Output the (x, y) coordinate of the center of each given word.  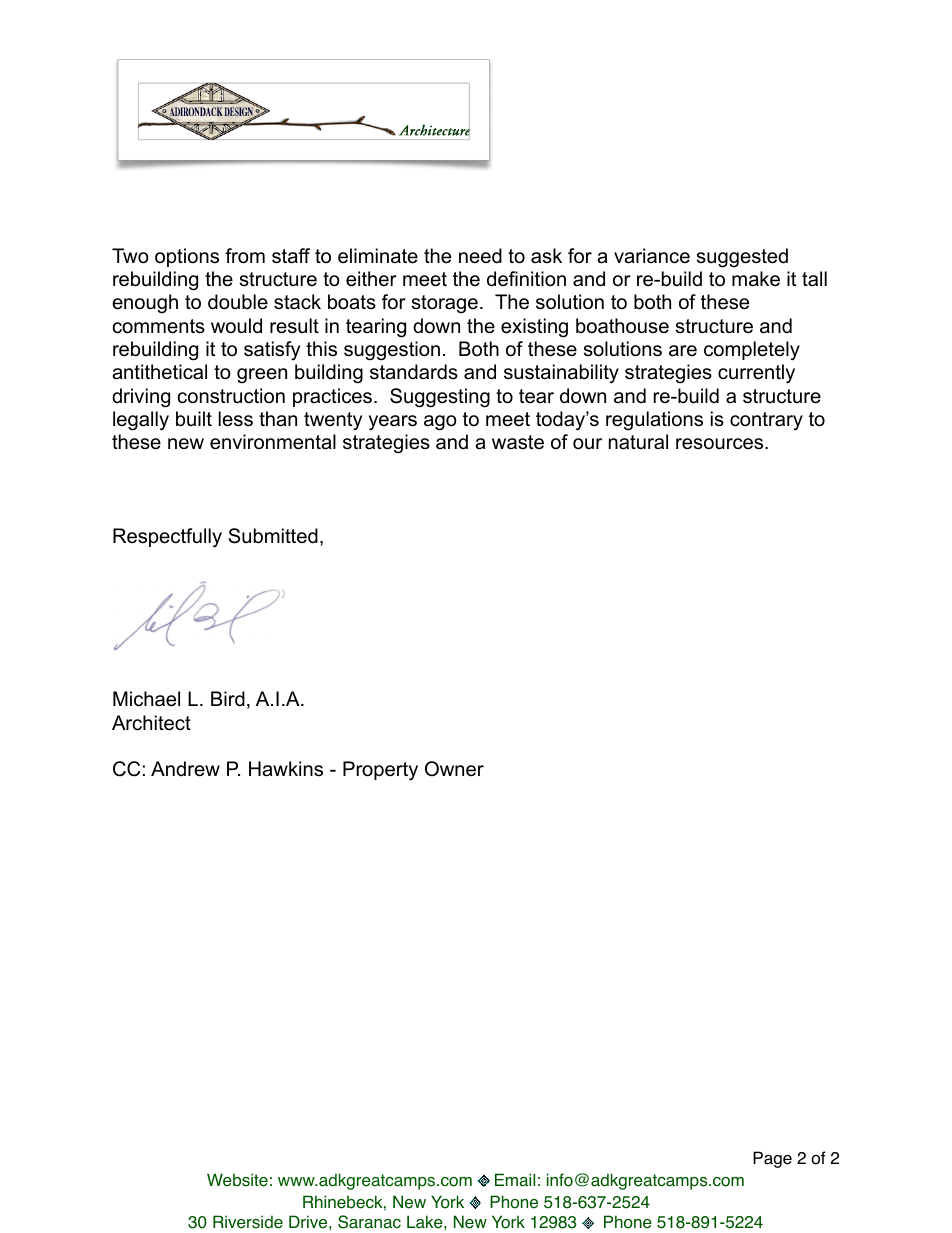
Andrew (185, 769)
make (756, 279)
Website (237, 1180)
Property (380, 771)
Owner (454, 769)
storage (445, 304)
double (238, 302)
